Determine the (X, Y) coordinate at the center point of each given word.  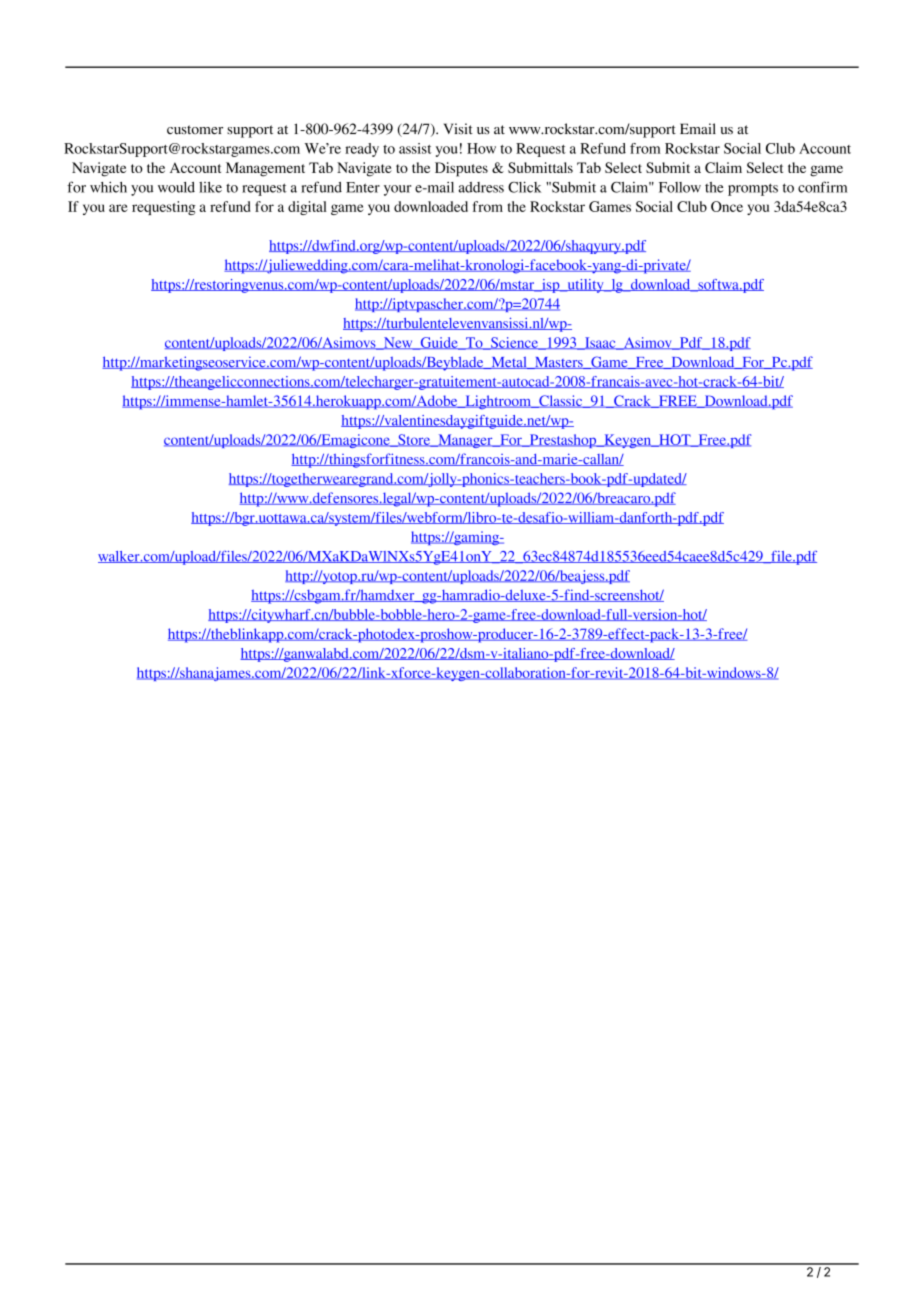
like (210, 187)
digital (307, 208)
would (176, 187)
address (481, 187)
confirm (822, 187)
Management (265, 169)
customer (195, 130)
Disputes (461, 169)
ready (362, 150)
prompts (753, 189)
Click (524, 187)
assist (415, 148)
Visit (458, 128)
